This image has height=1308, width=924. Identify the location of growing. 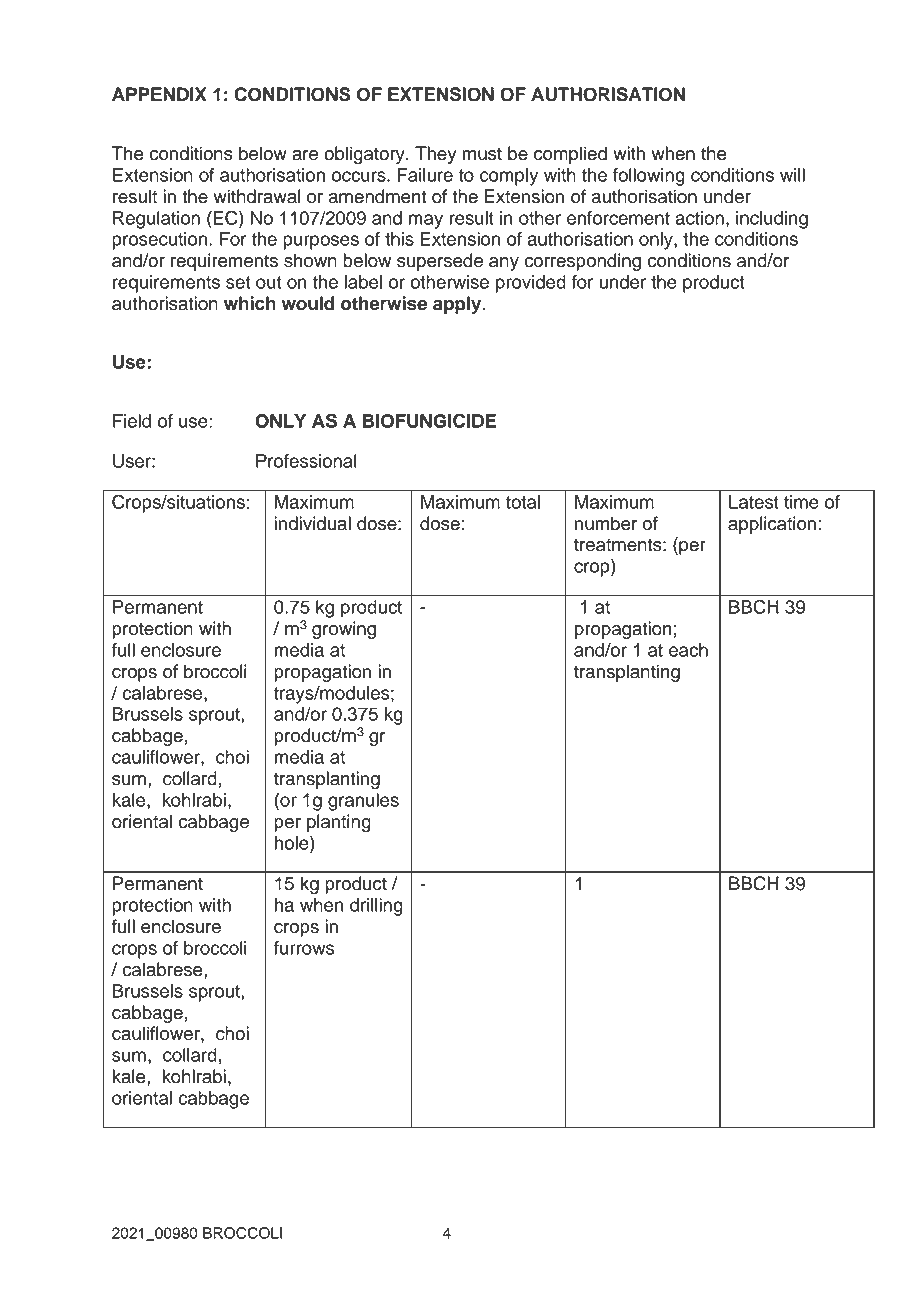
(344, 630).
